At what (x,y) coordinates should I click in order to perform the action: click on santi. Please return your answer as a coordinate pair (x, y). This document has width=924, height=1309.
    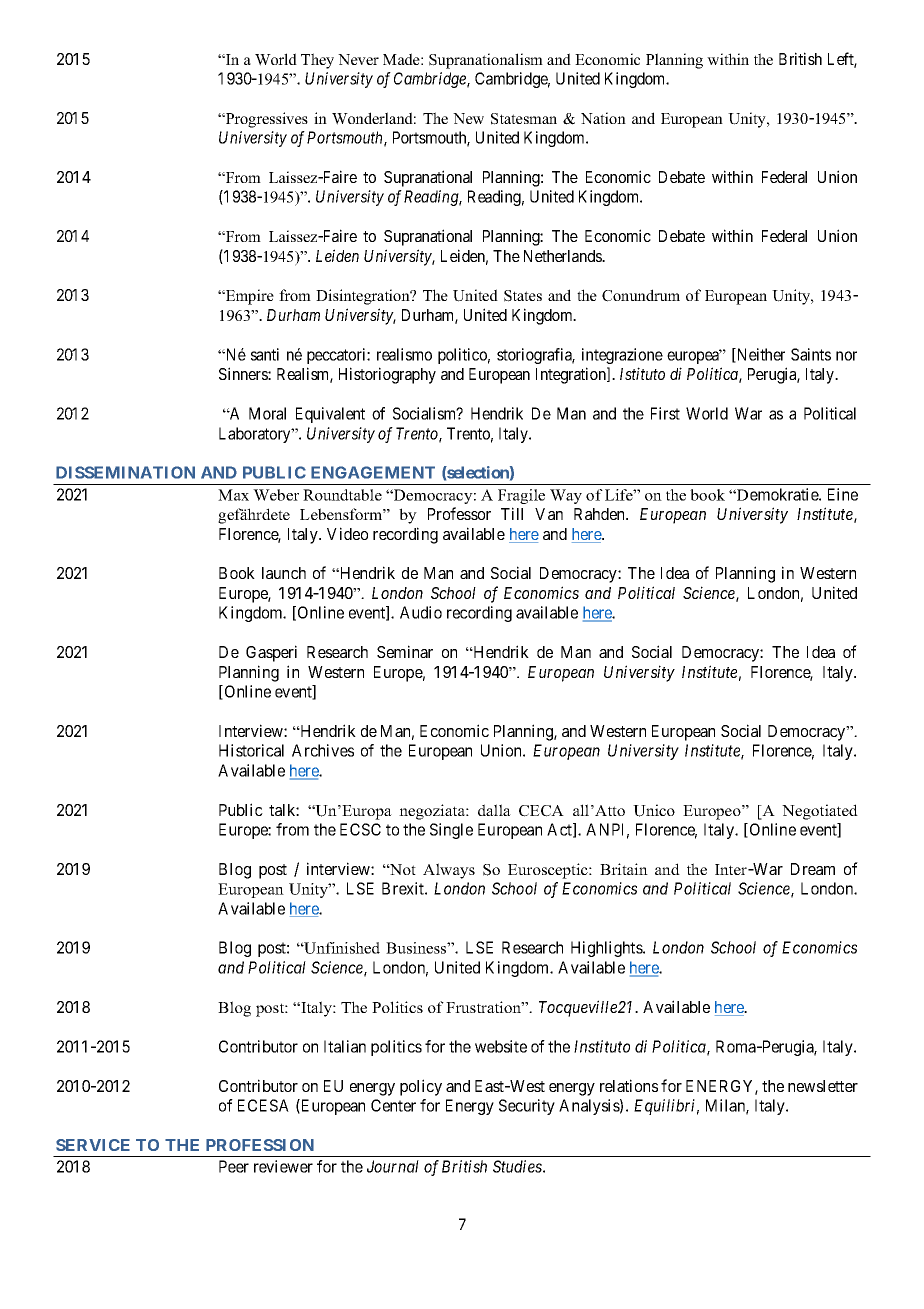
    Looking at the image, I should click on (265, 354).
